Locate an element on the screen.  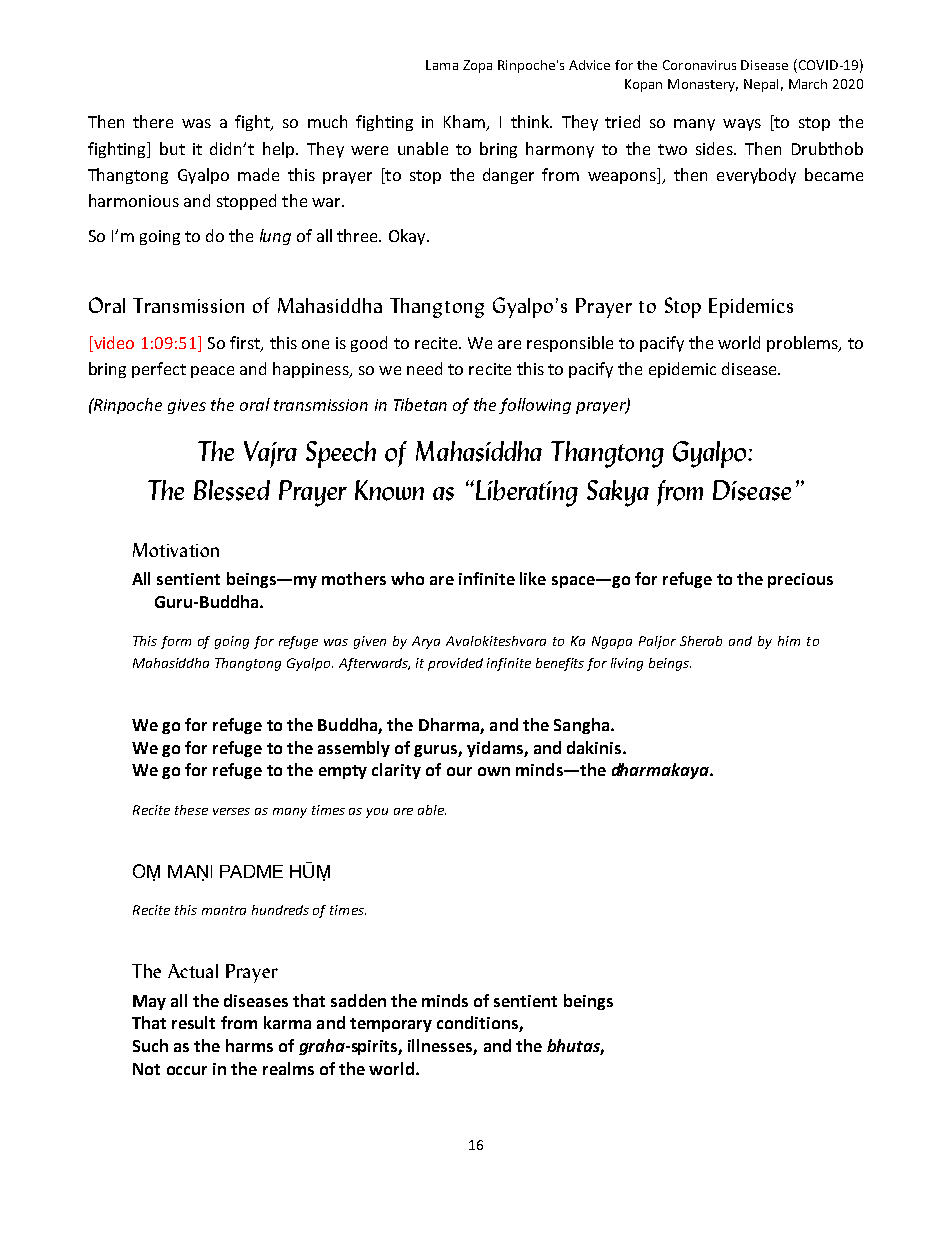
Motivation is located at coordinates (176, 550).
